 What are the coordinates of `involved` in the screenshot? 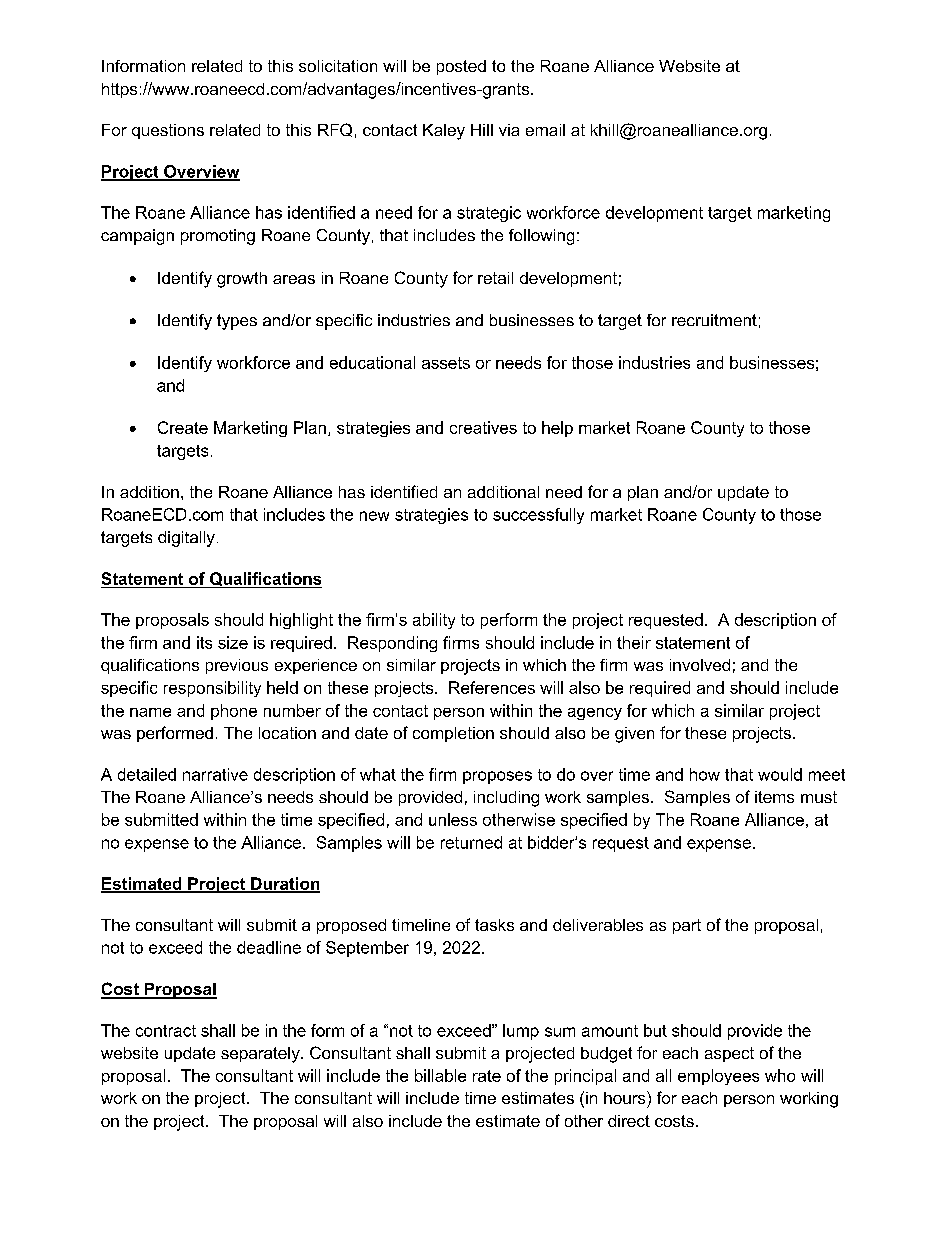 It's located at (700, 665).
